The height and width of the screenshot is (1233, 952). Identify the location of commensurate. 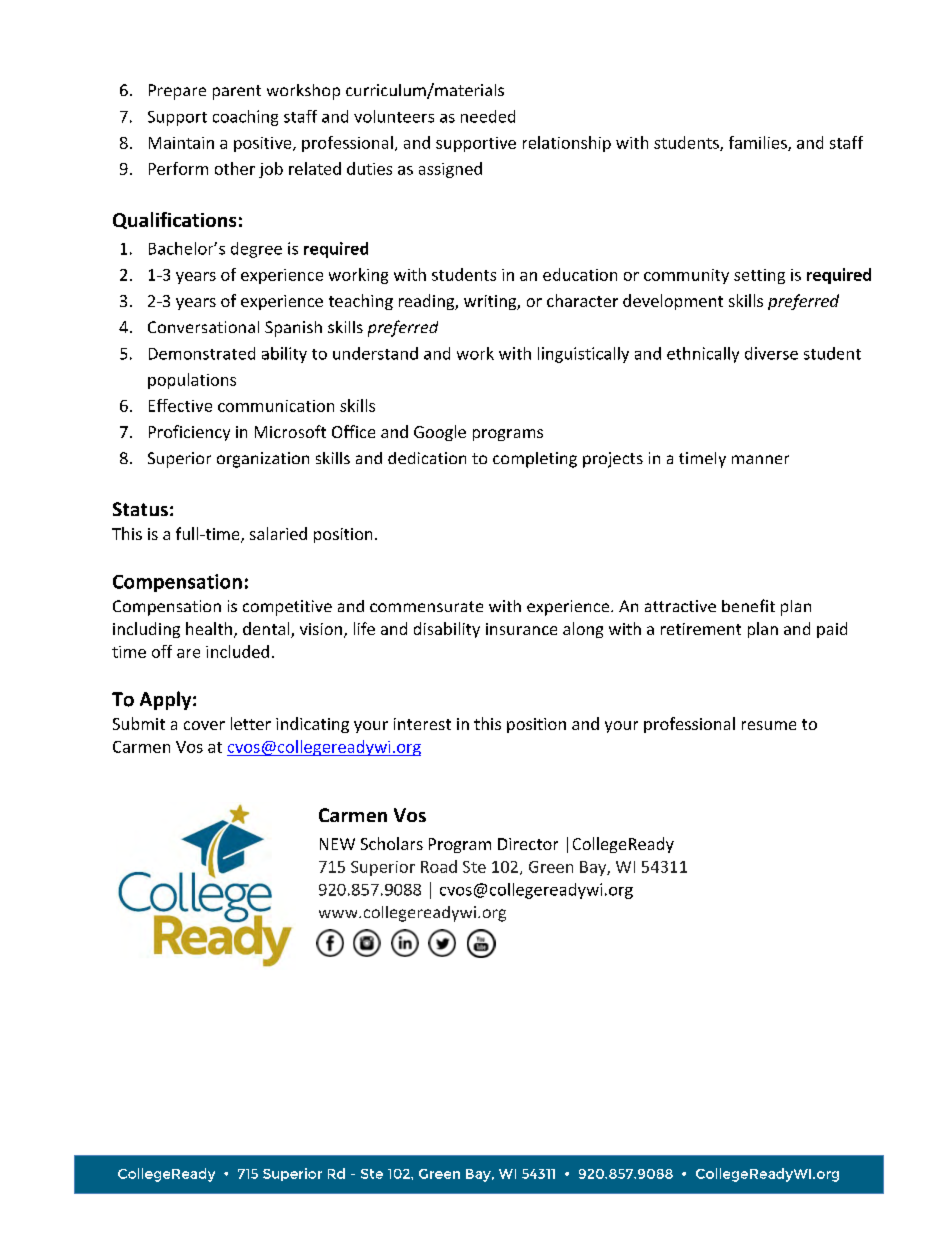
(426, 606).
